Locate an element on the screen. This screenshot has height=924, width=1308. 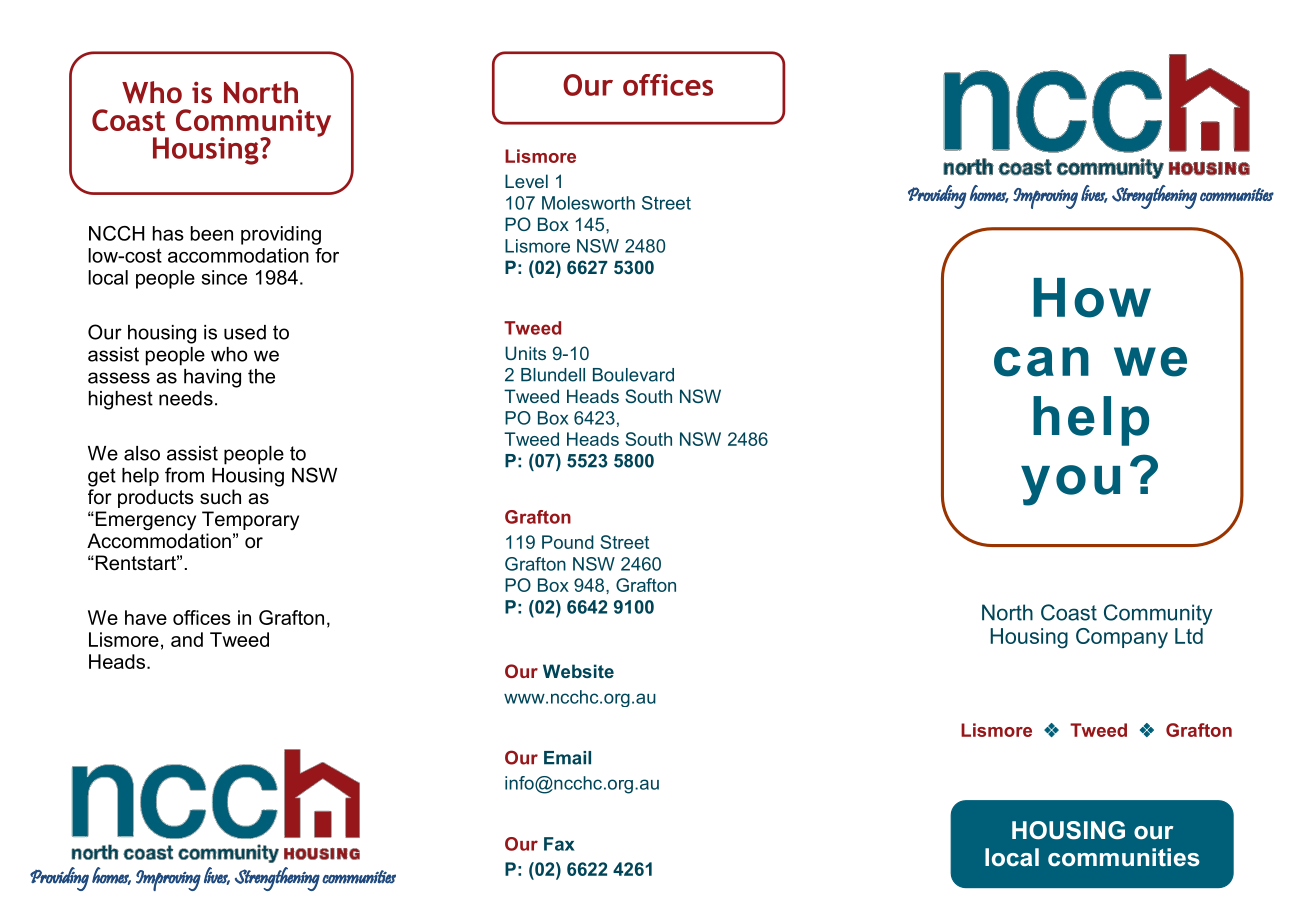
How is located at coordinates (1092, 298).
